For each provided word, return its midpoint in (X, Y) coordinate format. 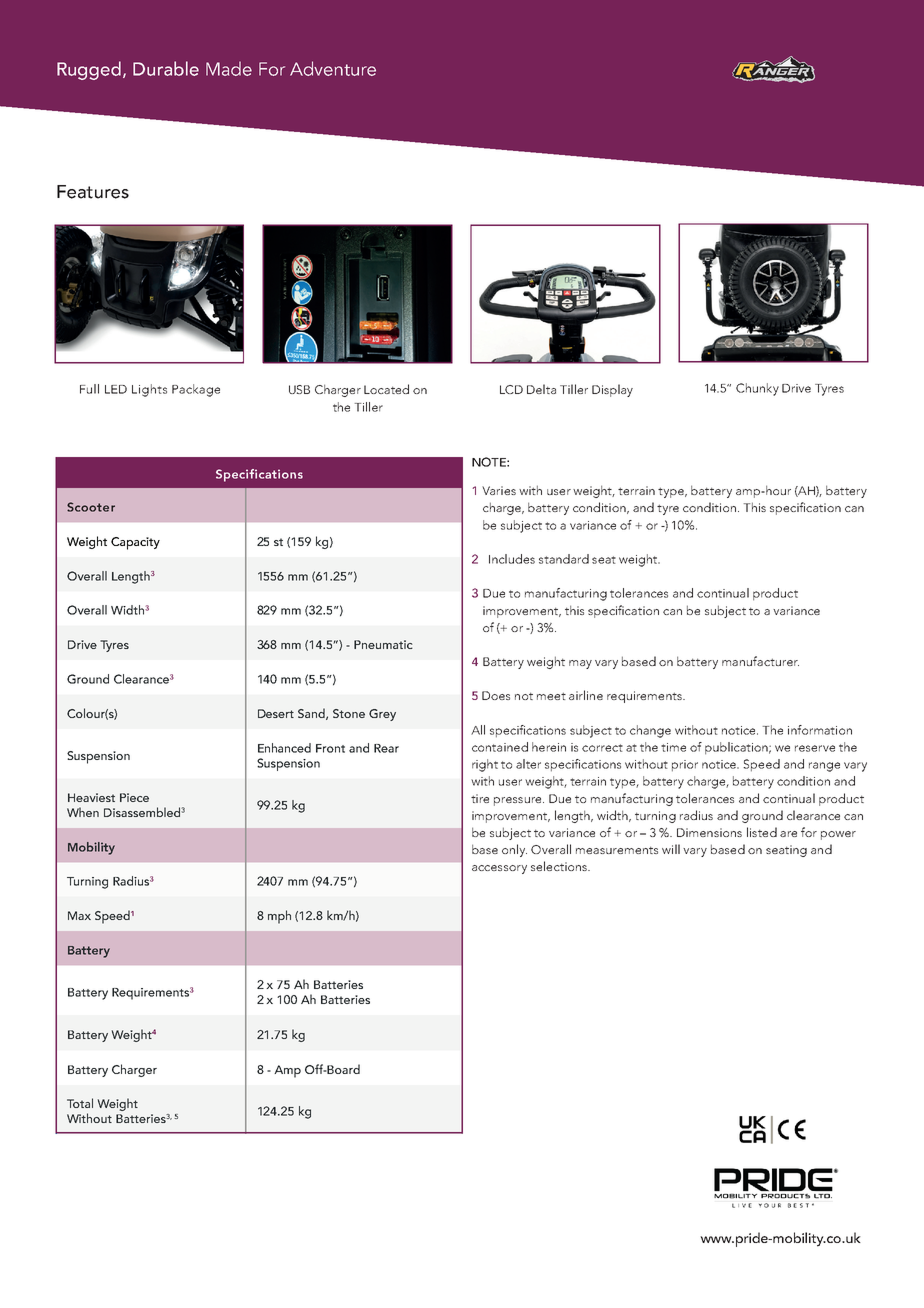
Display (612, 390)
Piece (134, 797)
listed (762, 832)
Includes (512, 559)
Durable (166, 68)
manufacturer (760, 661)
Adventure (333, 68)
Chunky (757, 389)
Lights (149, 390)
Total (80, 1103)
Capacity (135, 543)
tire (480, 798)
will (671, 849)
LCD (511, 389)
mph (279, 917)
